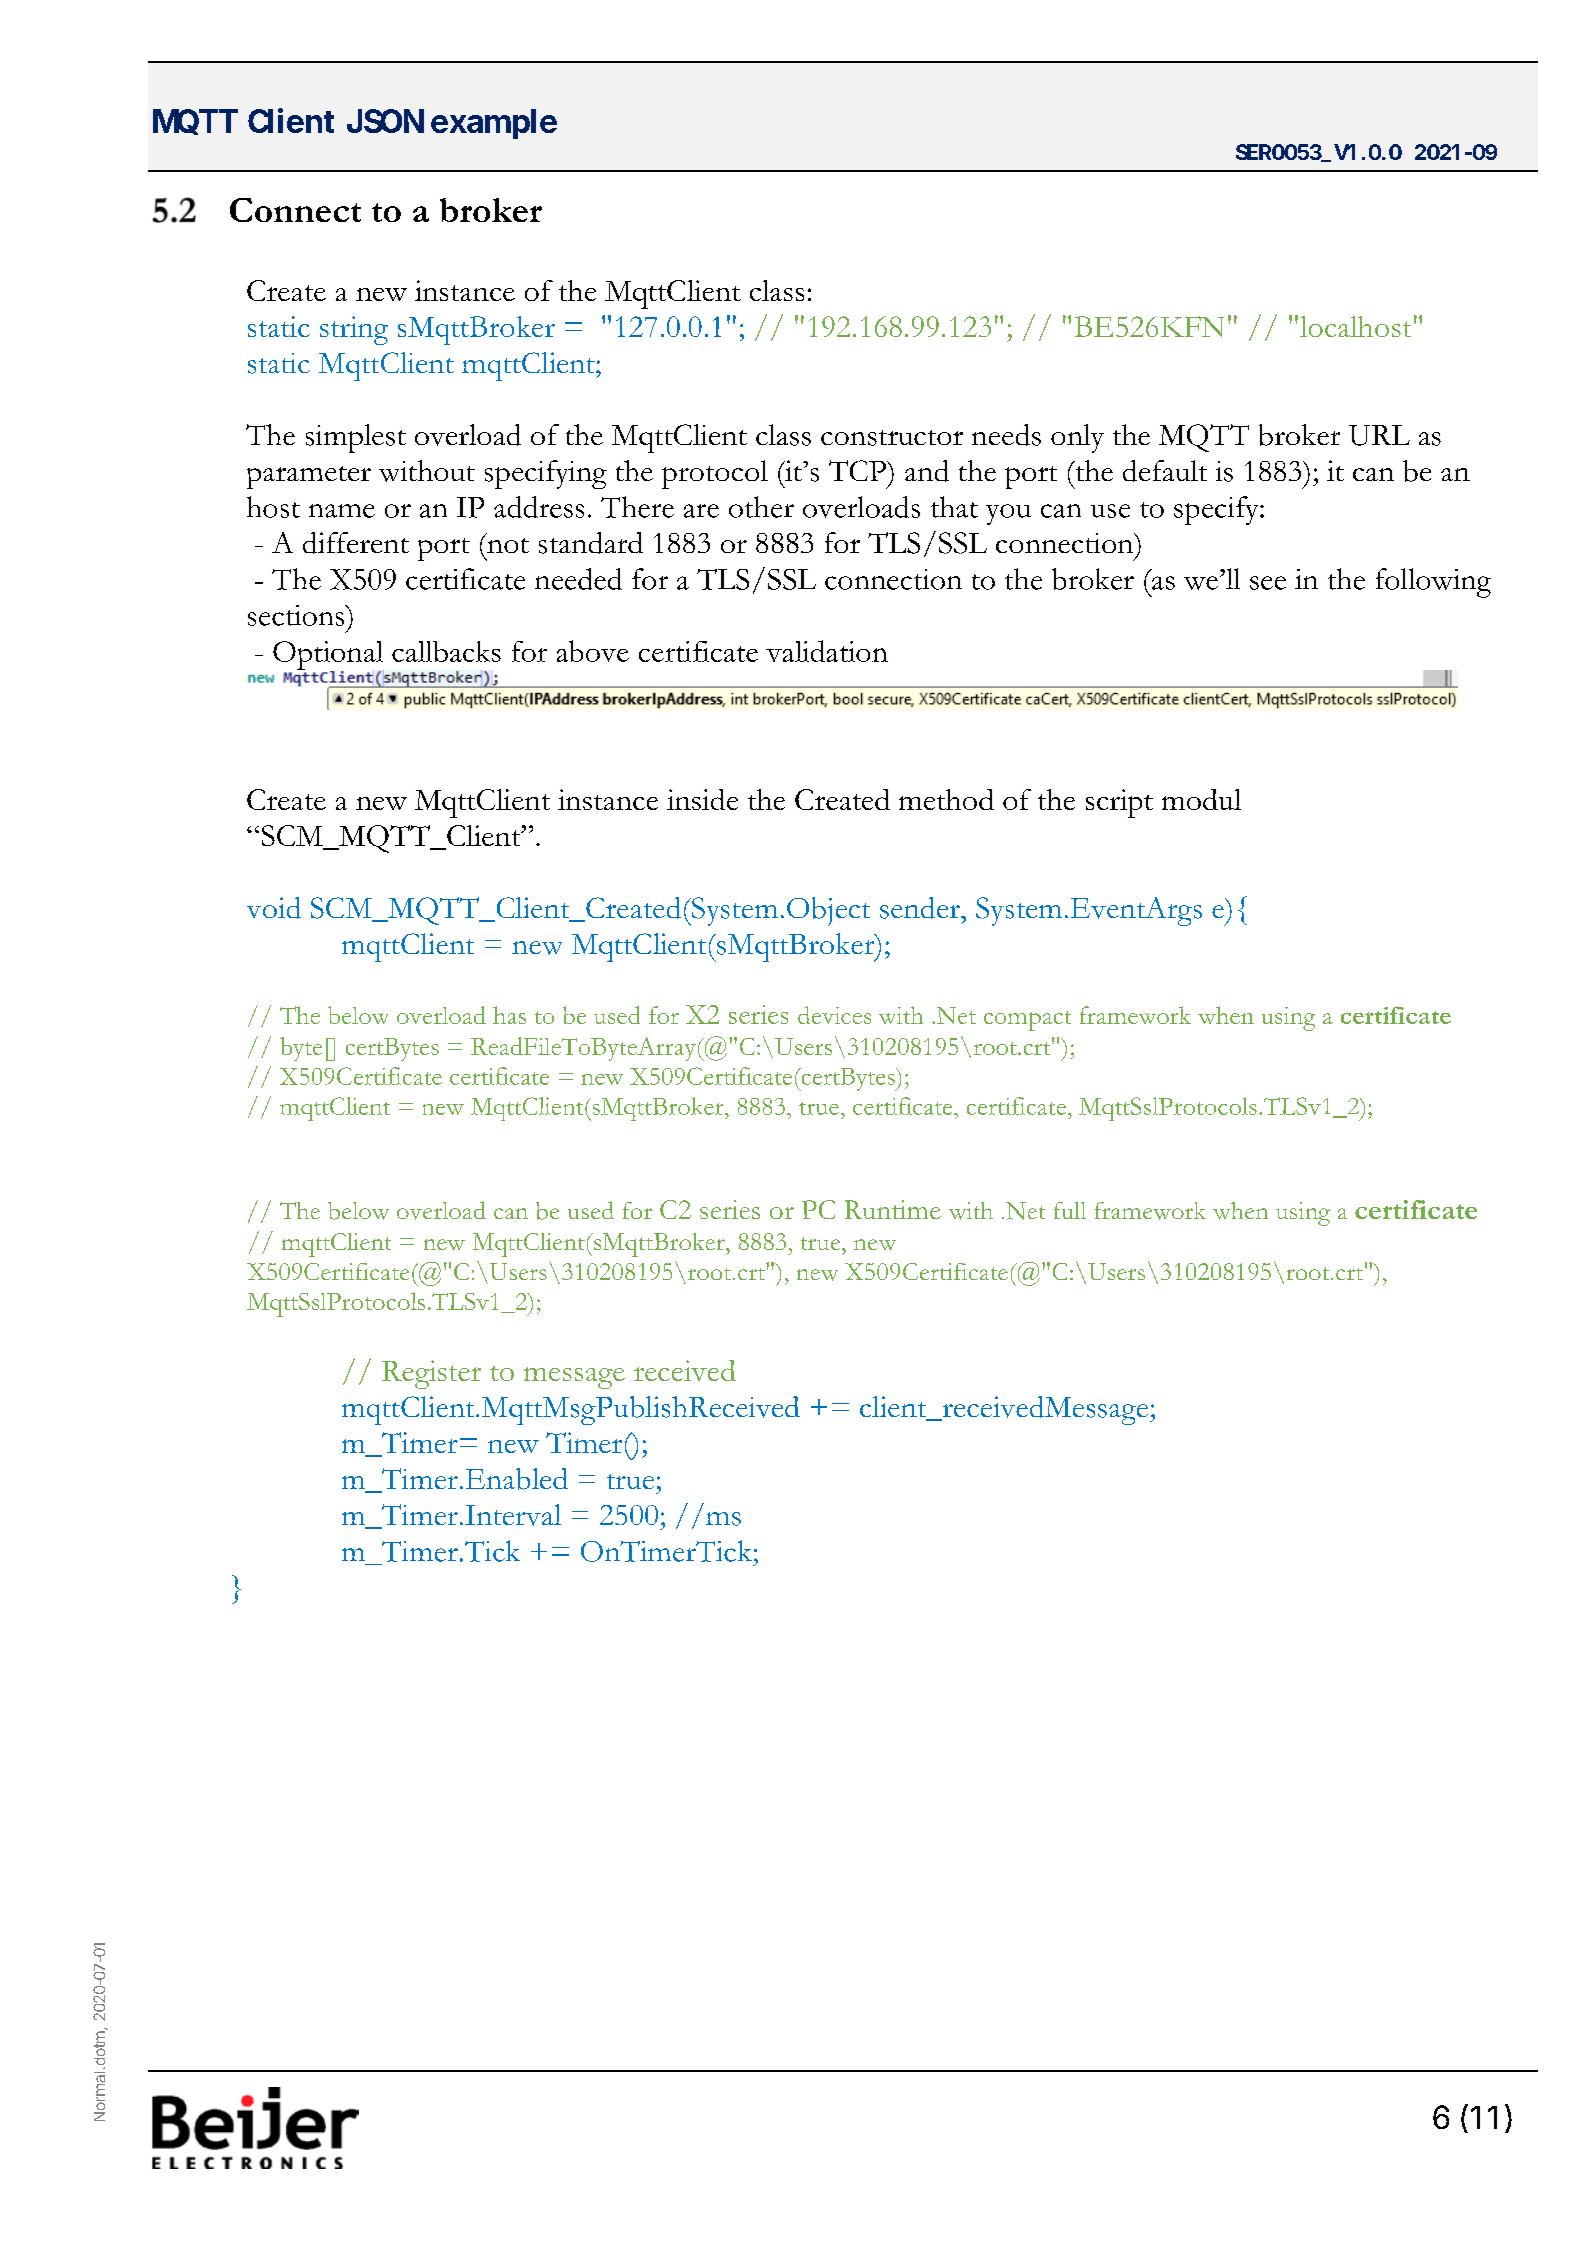 The image size is (1591, 2250). I want to click on Register, so click(431, 1374).
